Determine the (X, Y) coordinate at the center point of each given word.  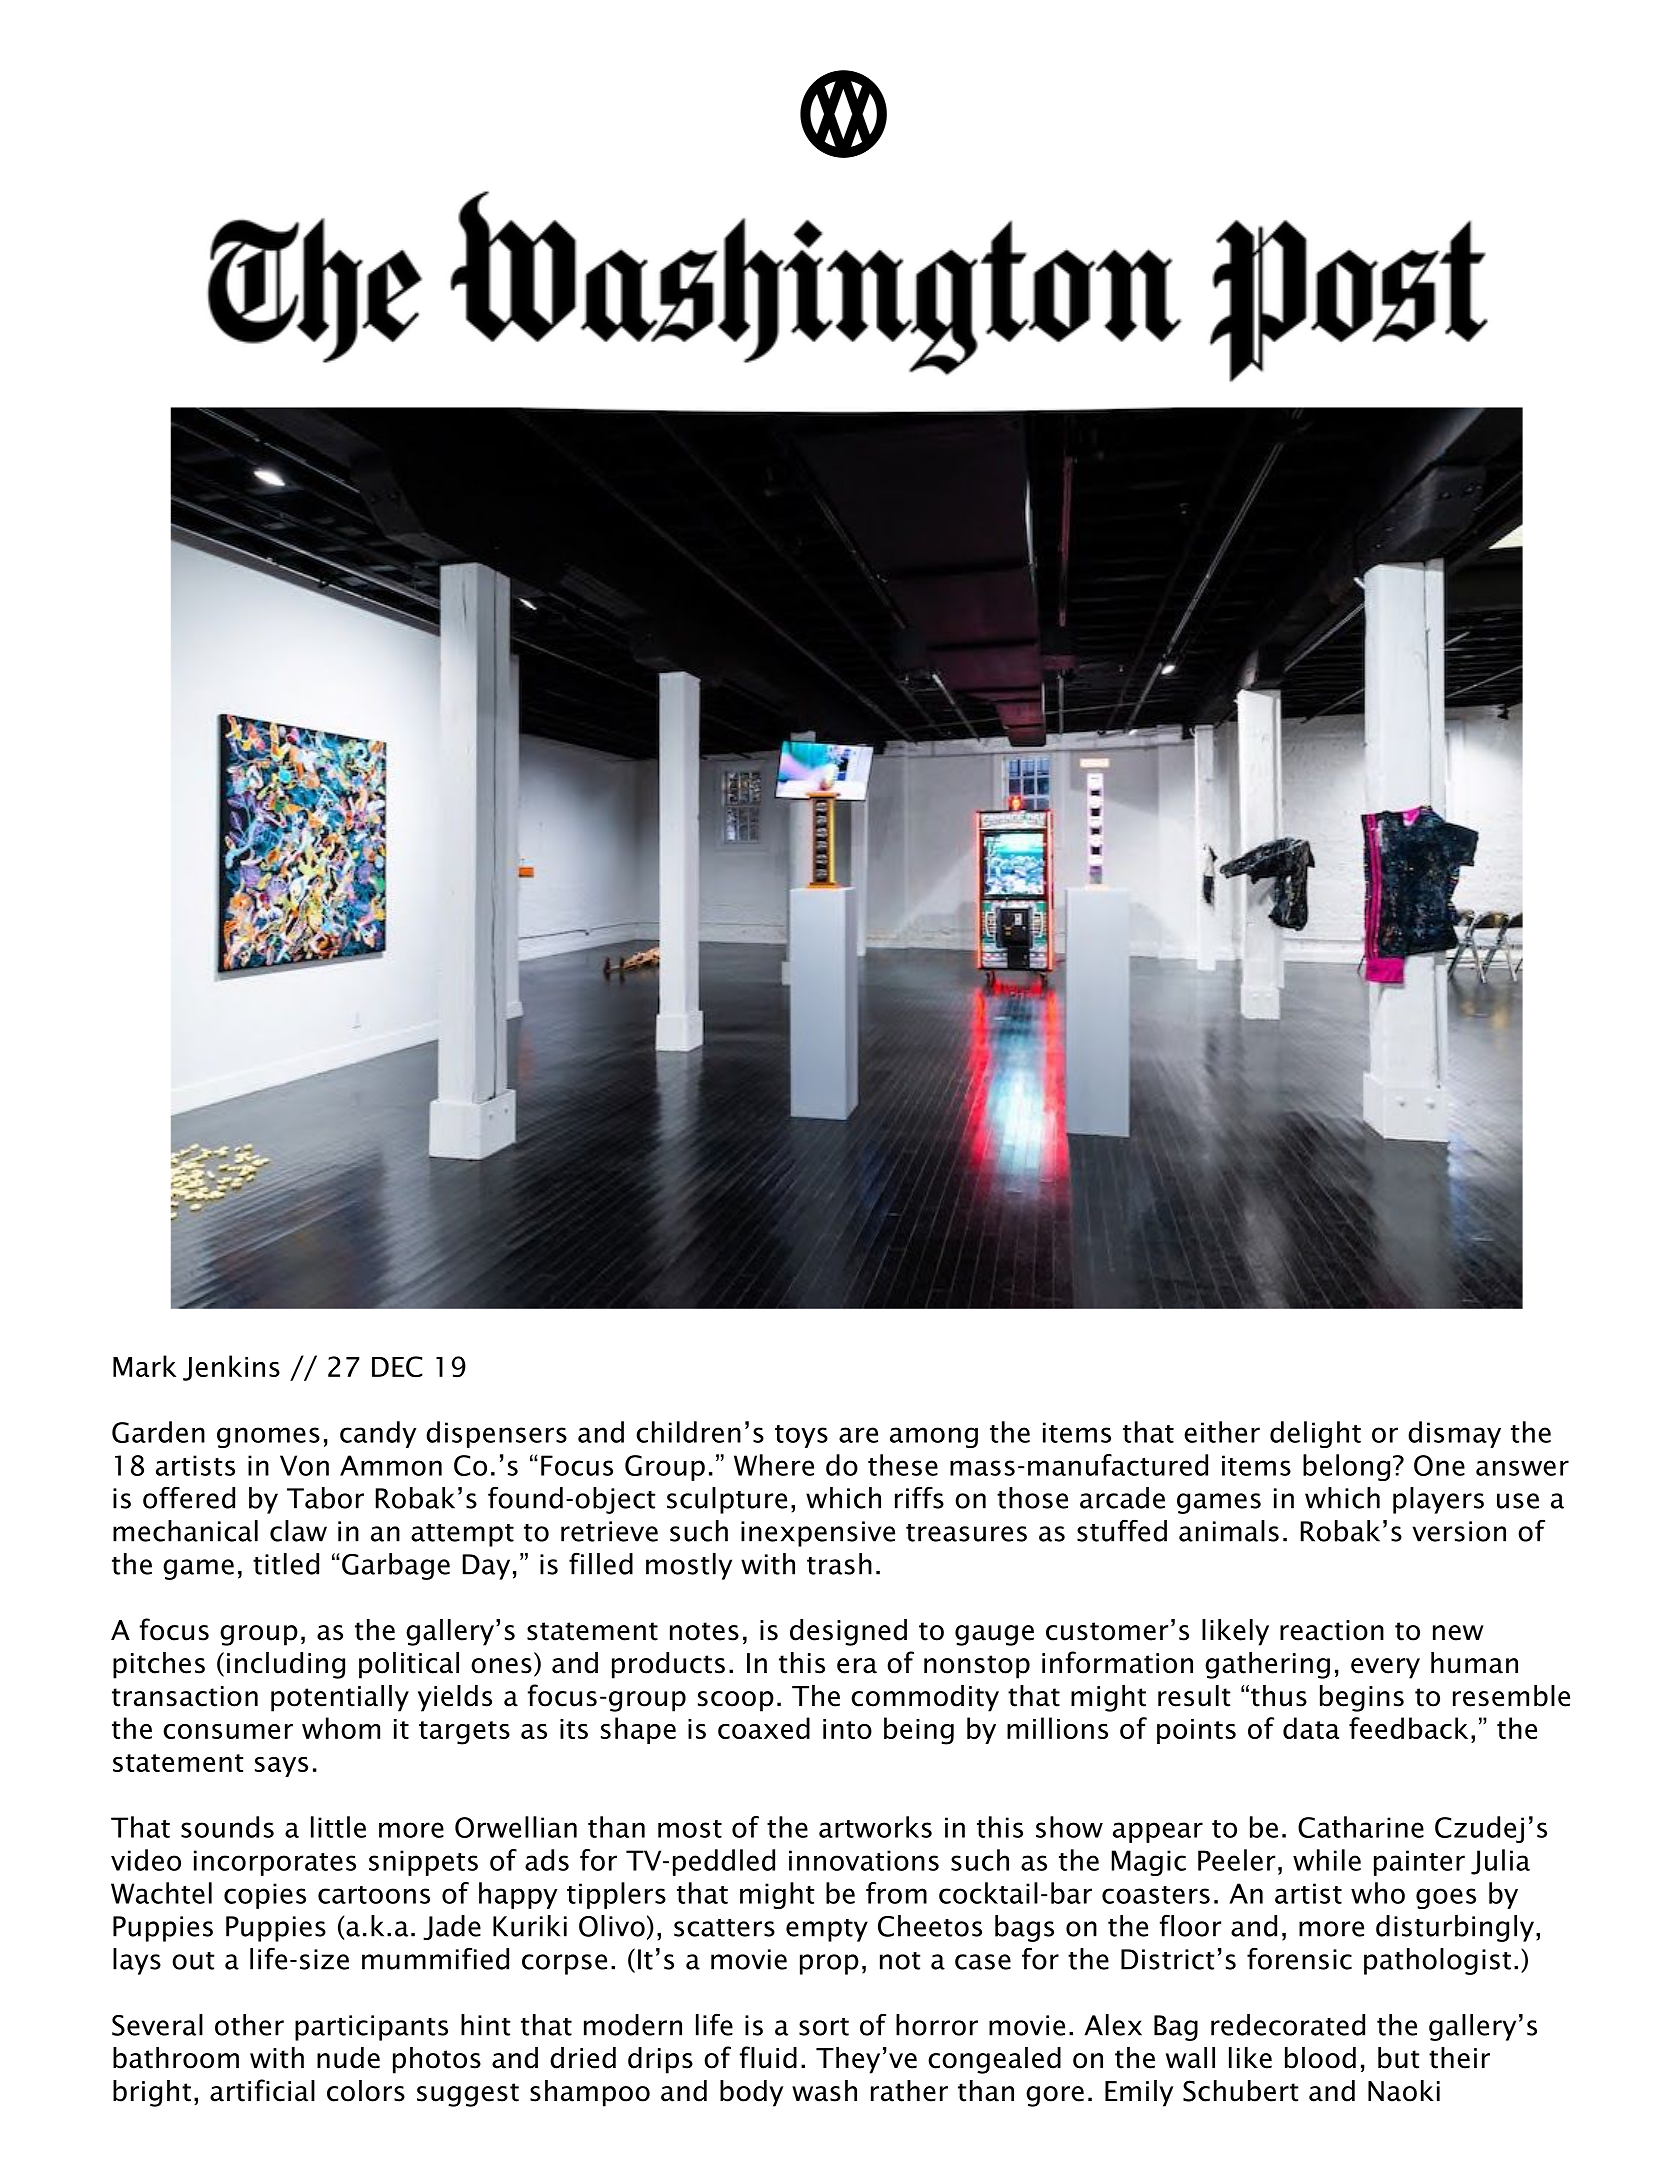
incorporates (275, 1863)
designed (848, 1632)
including (286, 1665)
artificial (262, 2090)
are (858, 1435)
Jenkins (231, 1368)
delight (1315, 1434)
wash (824, 2091)
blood (1320, 2058)
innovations (864, 1860)
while (1327, 1860)
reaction (1332, 1630)
